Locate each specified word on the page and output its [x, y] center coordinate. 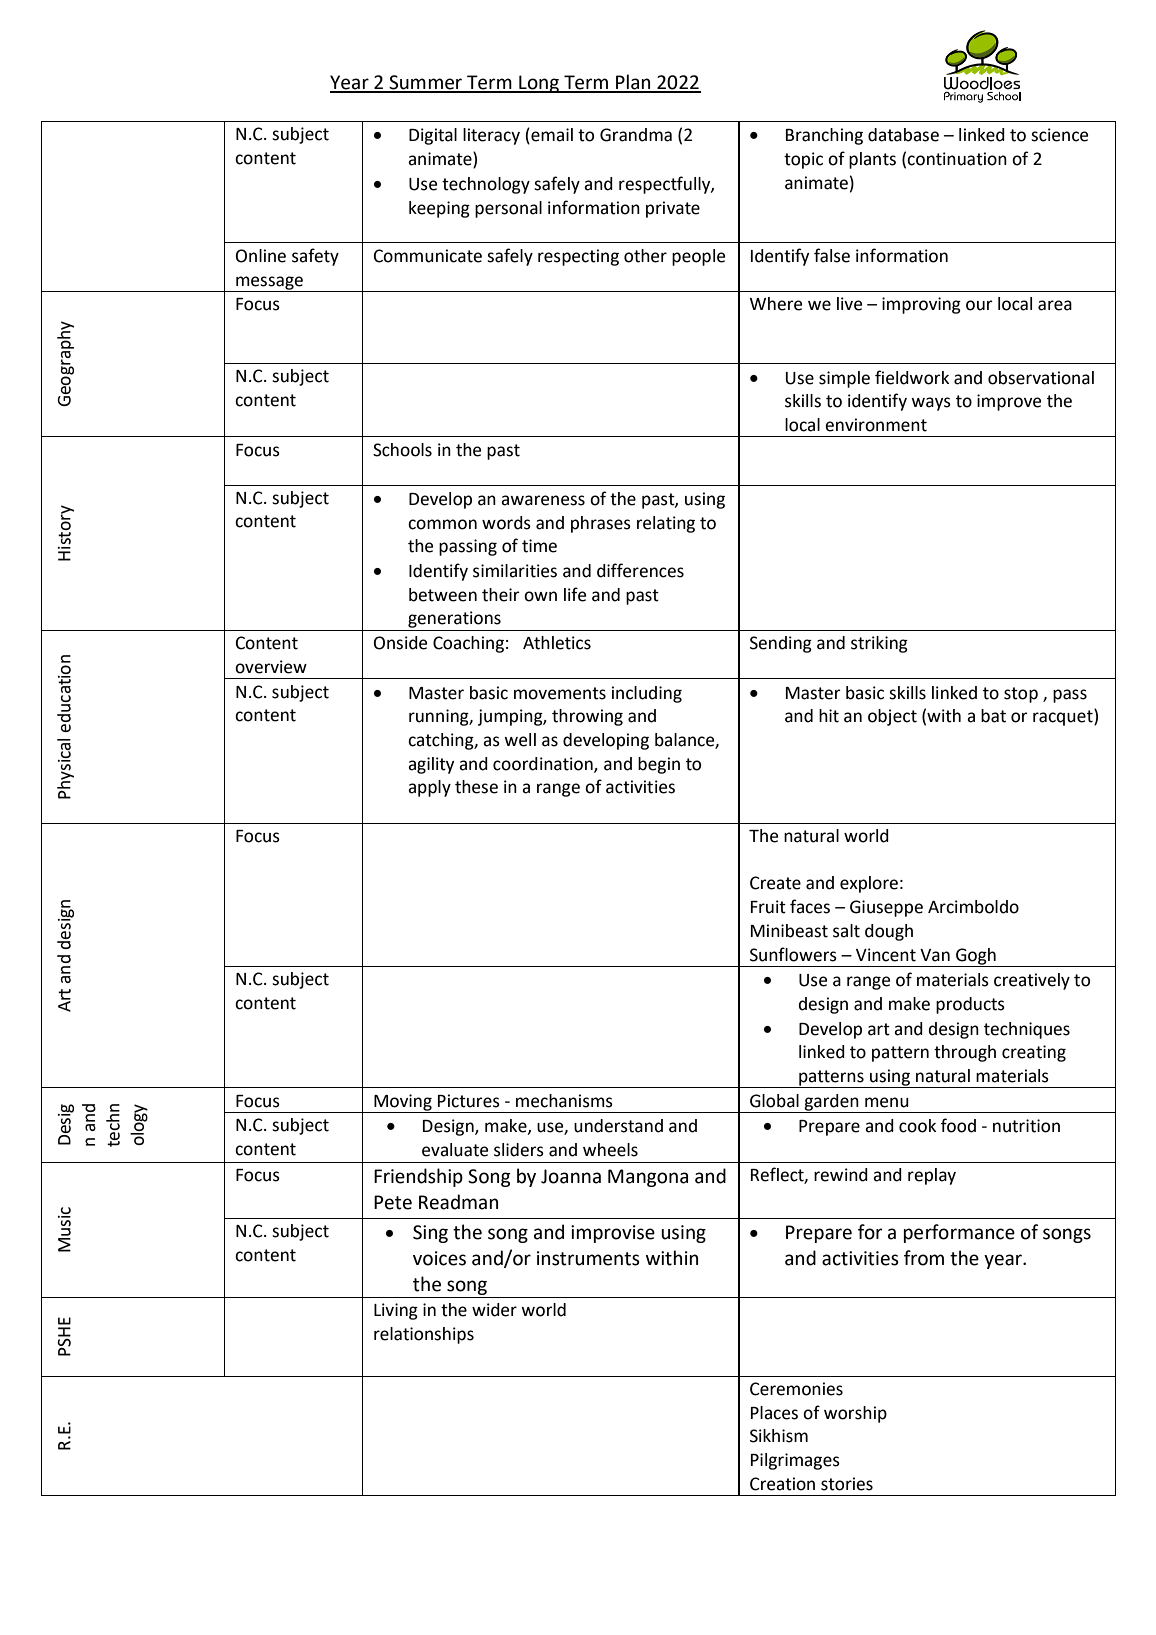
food [958, 1125]
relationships [424, 1335]
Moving [403, 1103]
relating [666, 524]
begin [659, 765]
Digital [433, 136]
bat [993, 716]
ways [931, 404]
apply [429, 788]
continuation [957, 159]
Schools [402, 450]
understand [618, 1126]
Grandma [636, 135]
